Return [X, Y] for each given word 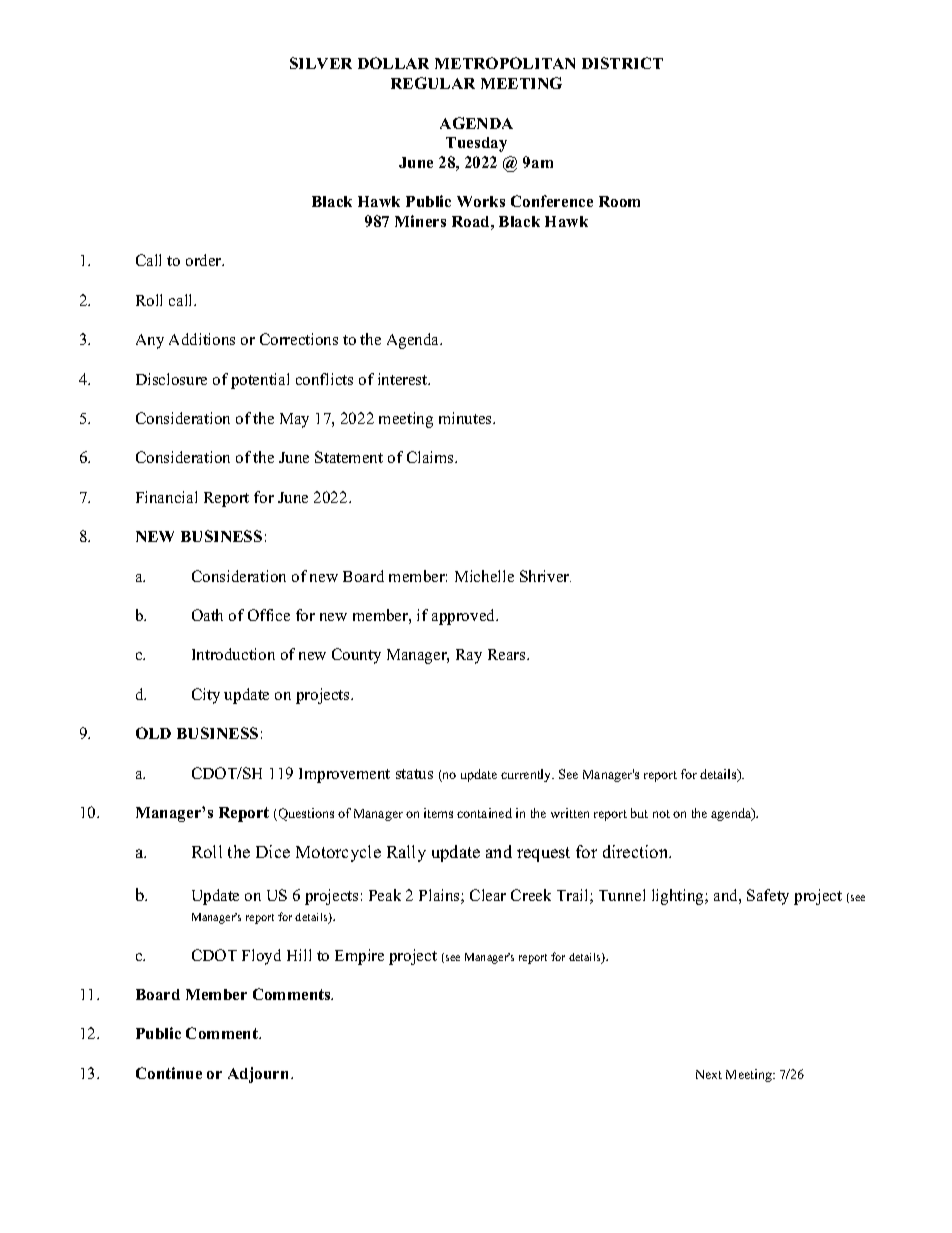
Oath [207, 615]
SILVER [321, 63]
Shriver [545, 576]
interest [404, 379]
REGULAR [433, 83]
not [661, 814]
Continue [169, 1073]
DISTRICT [622, 63]
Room [619, 201]
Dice [273, 851]
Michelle [484, 576]
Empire [359, 957]
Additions [202, 339]
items [438, 813]
